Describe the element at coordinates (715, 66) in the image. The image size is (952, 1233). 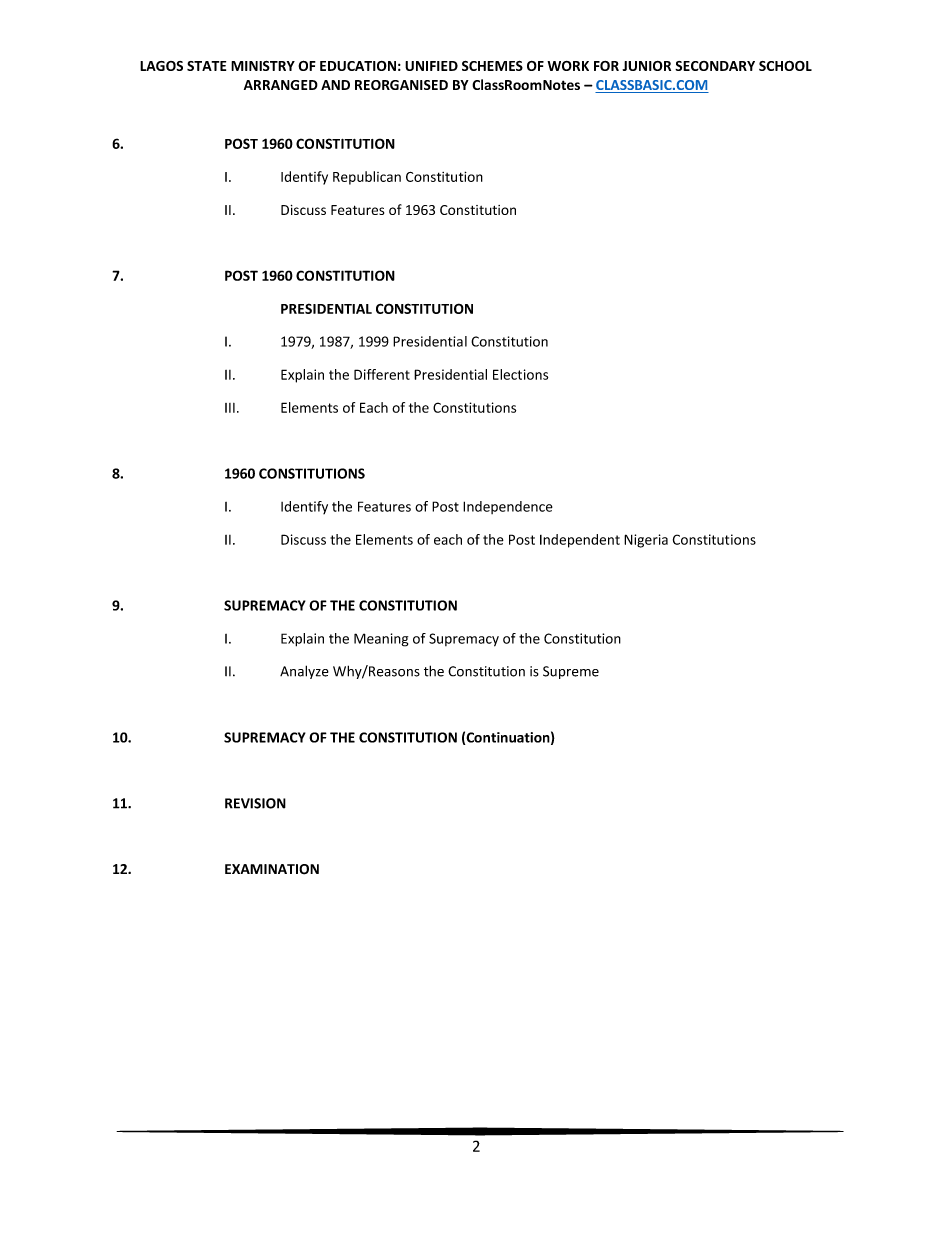
I see `SECONDARY` at that location.
